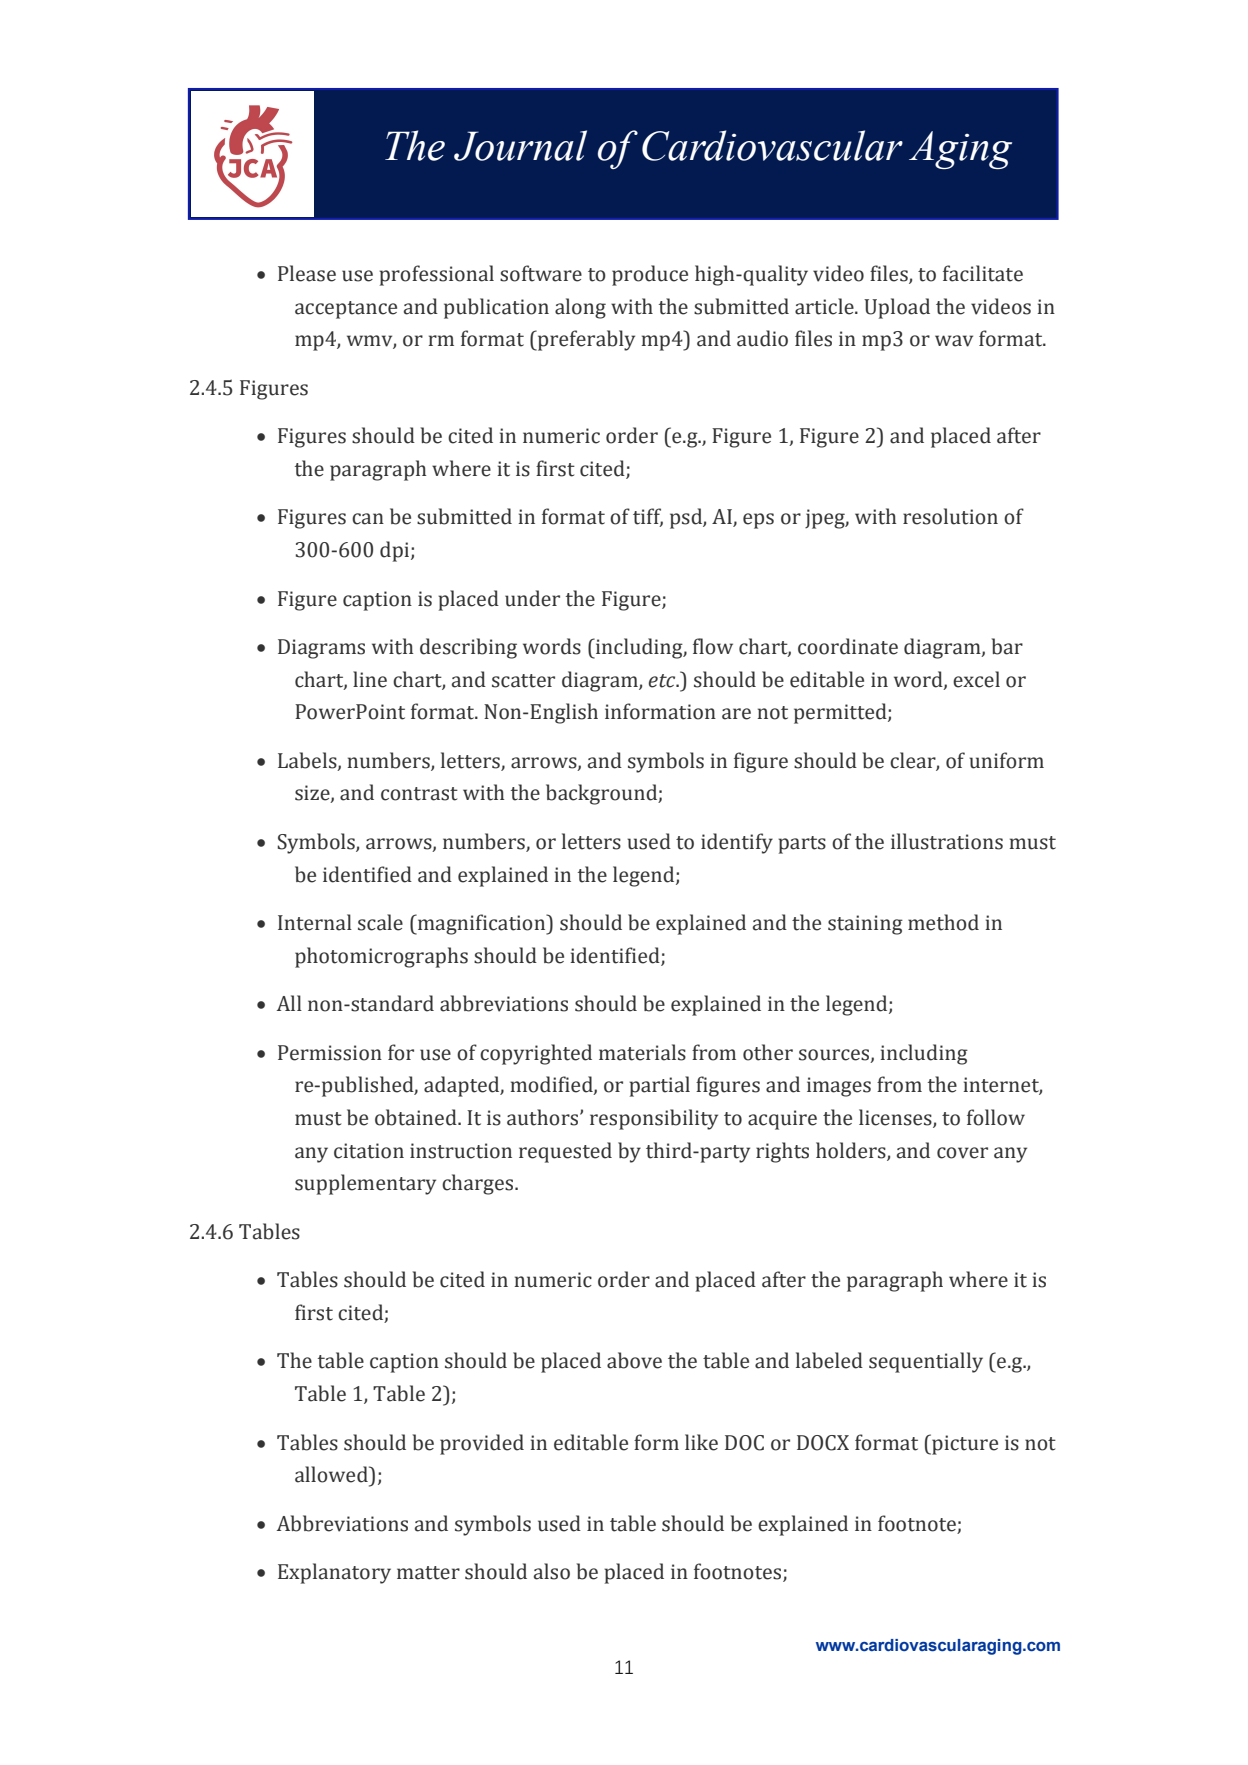  I want to click on matter, so click(428, 1573).
